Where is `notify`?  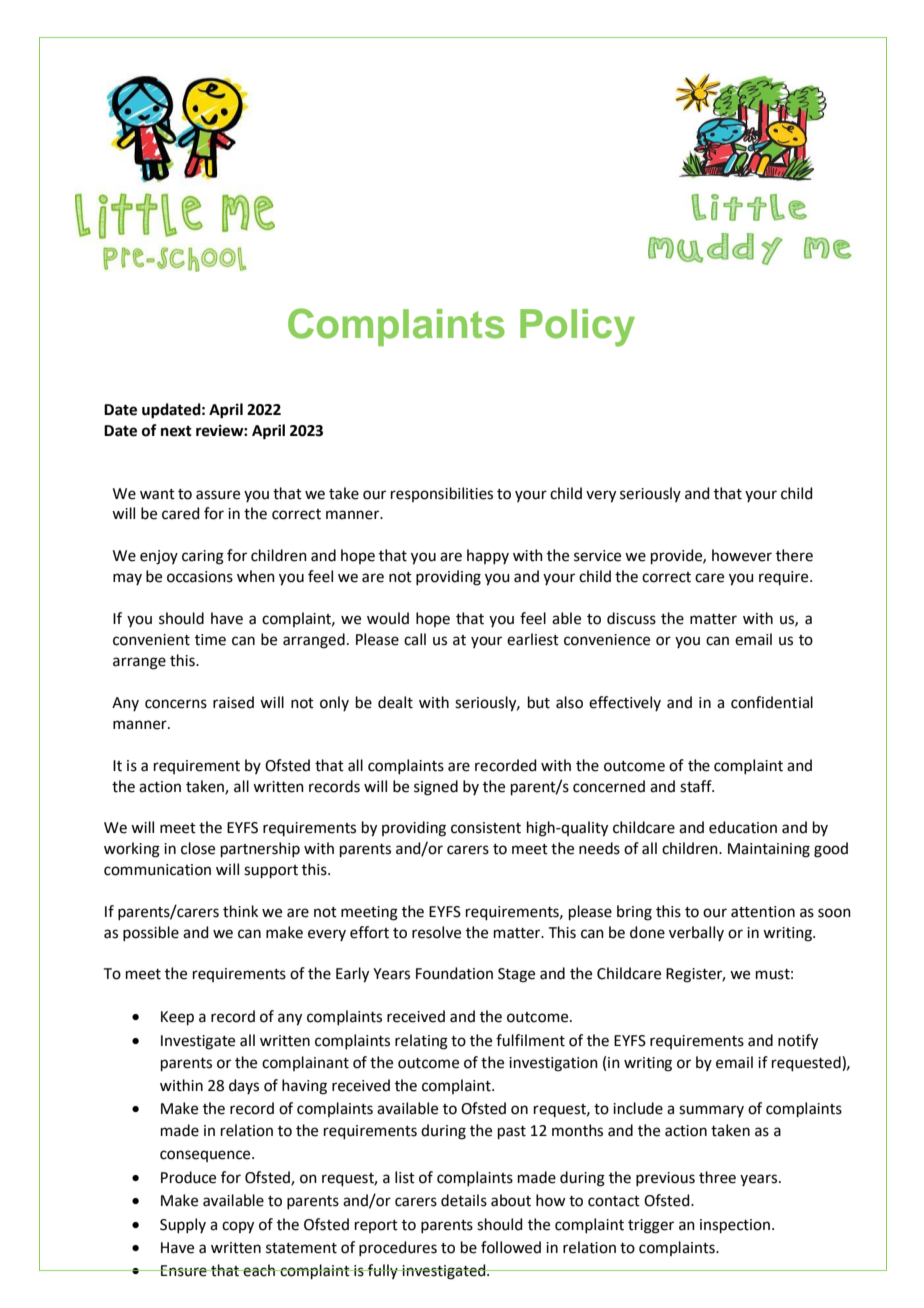
notify is located at coordinates (798, 1042).
